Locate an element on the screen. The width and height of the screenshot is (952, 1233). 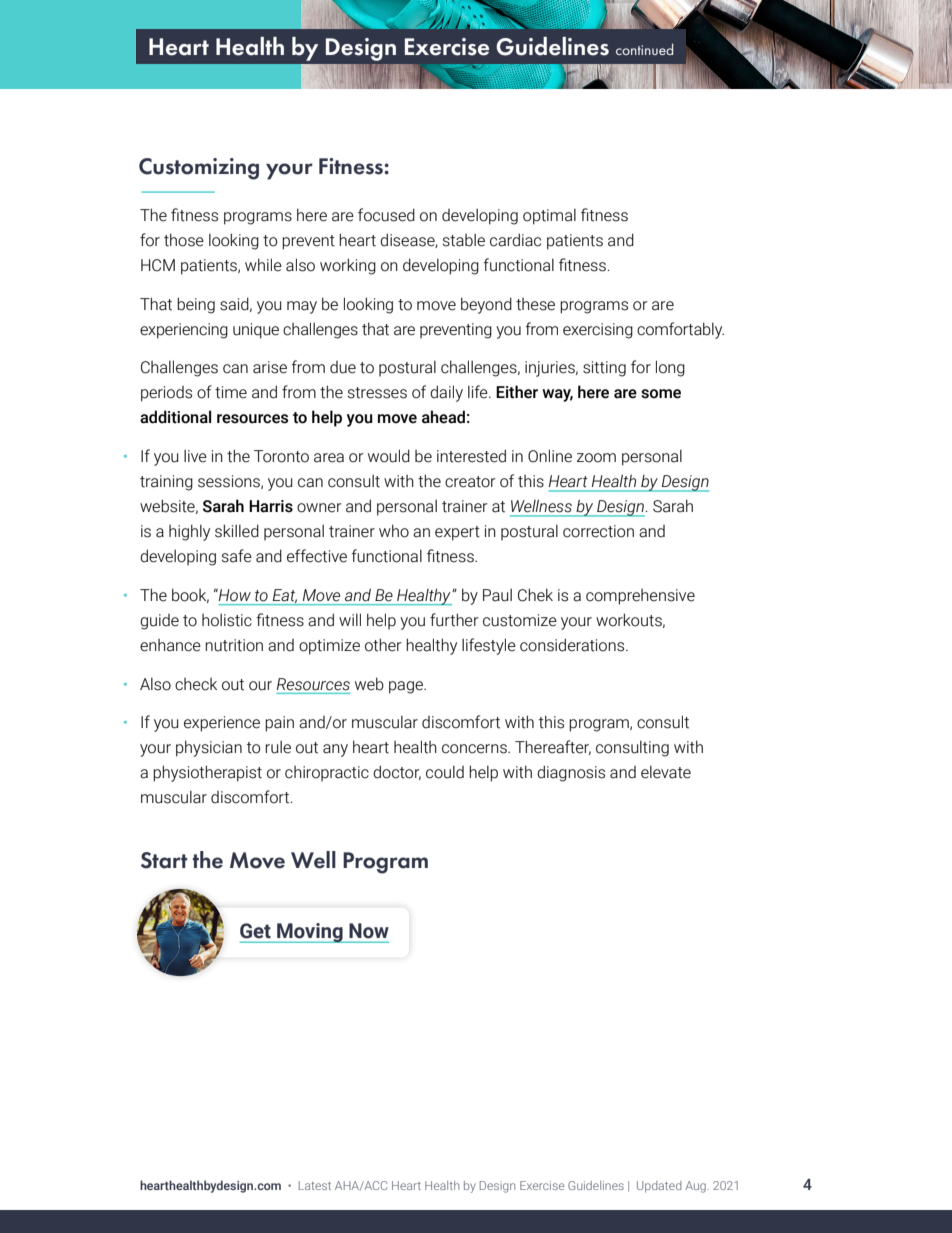
physician is located at coordinates (209, 748).
